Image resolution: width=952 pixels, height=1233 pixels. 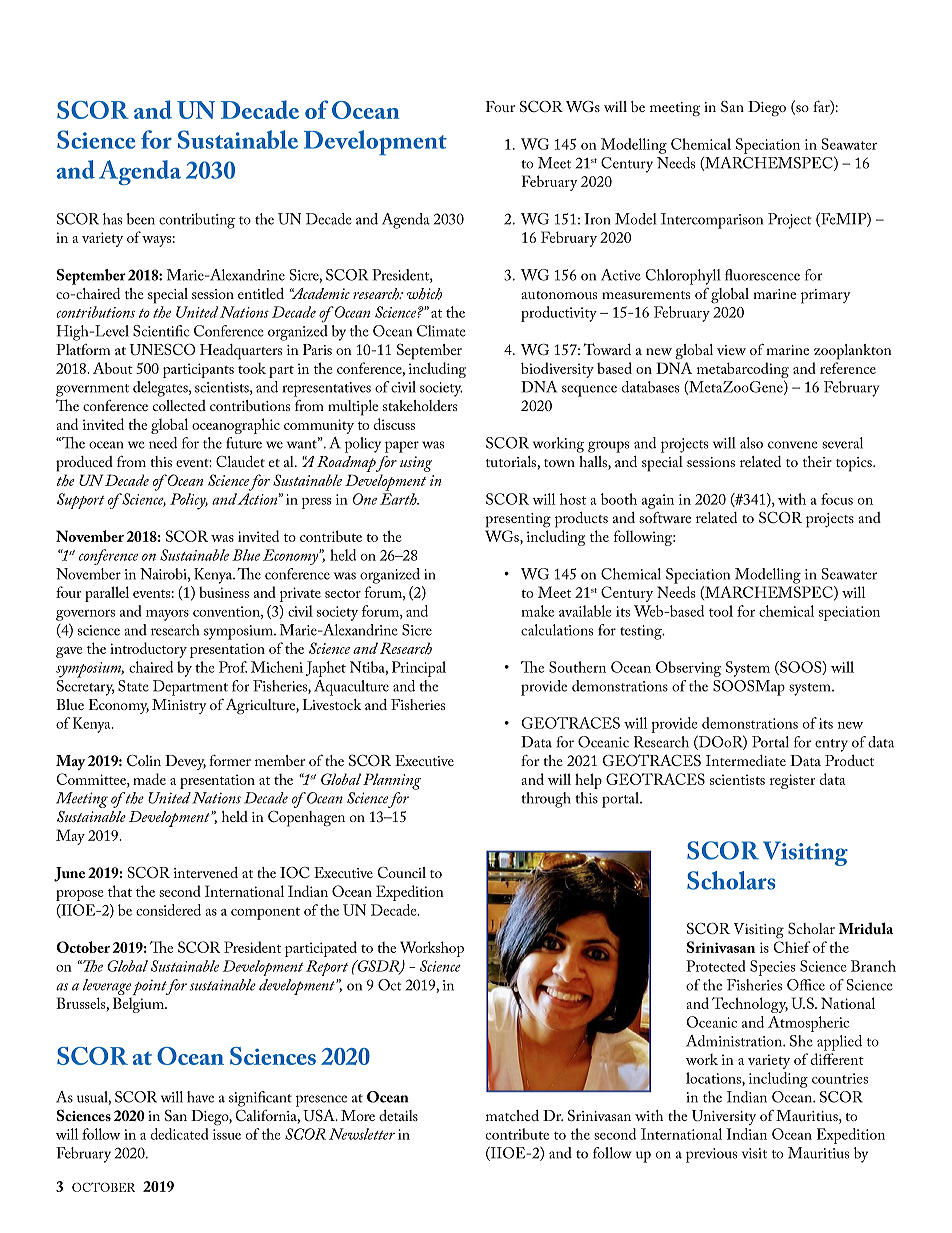 I want to click on which, so click(x=424, y=294).
